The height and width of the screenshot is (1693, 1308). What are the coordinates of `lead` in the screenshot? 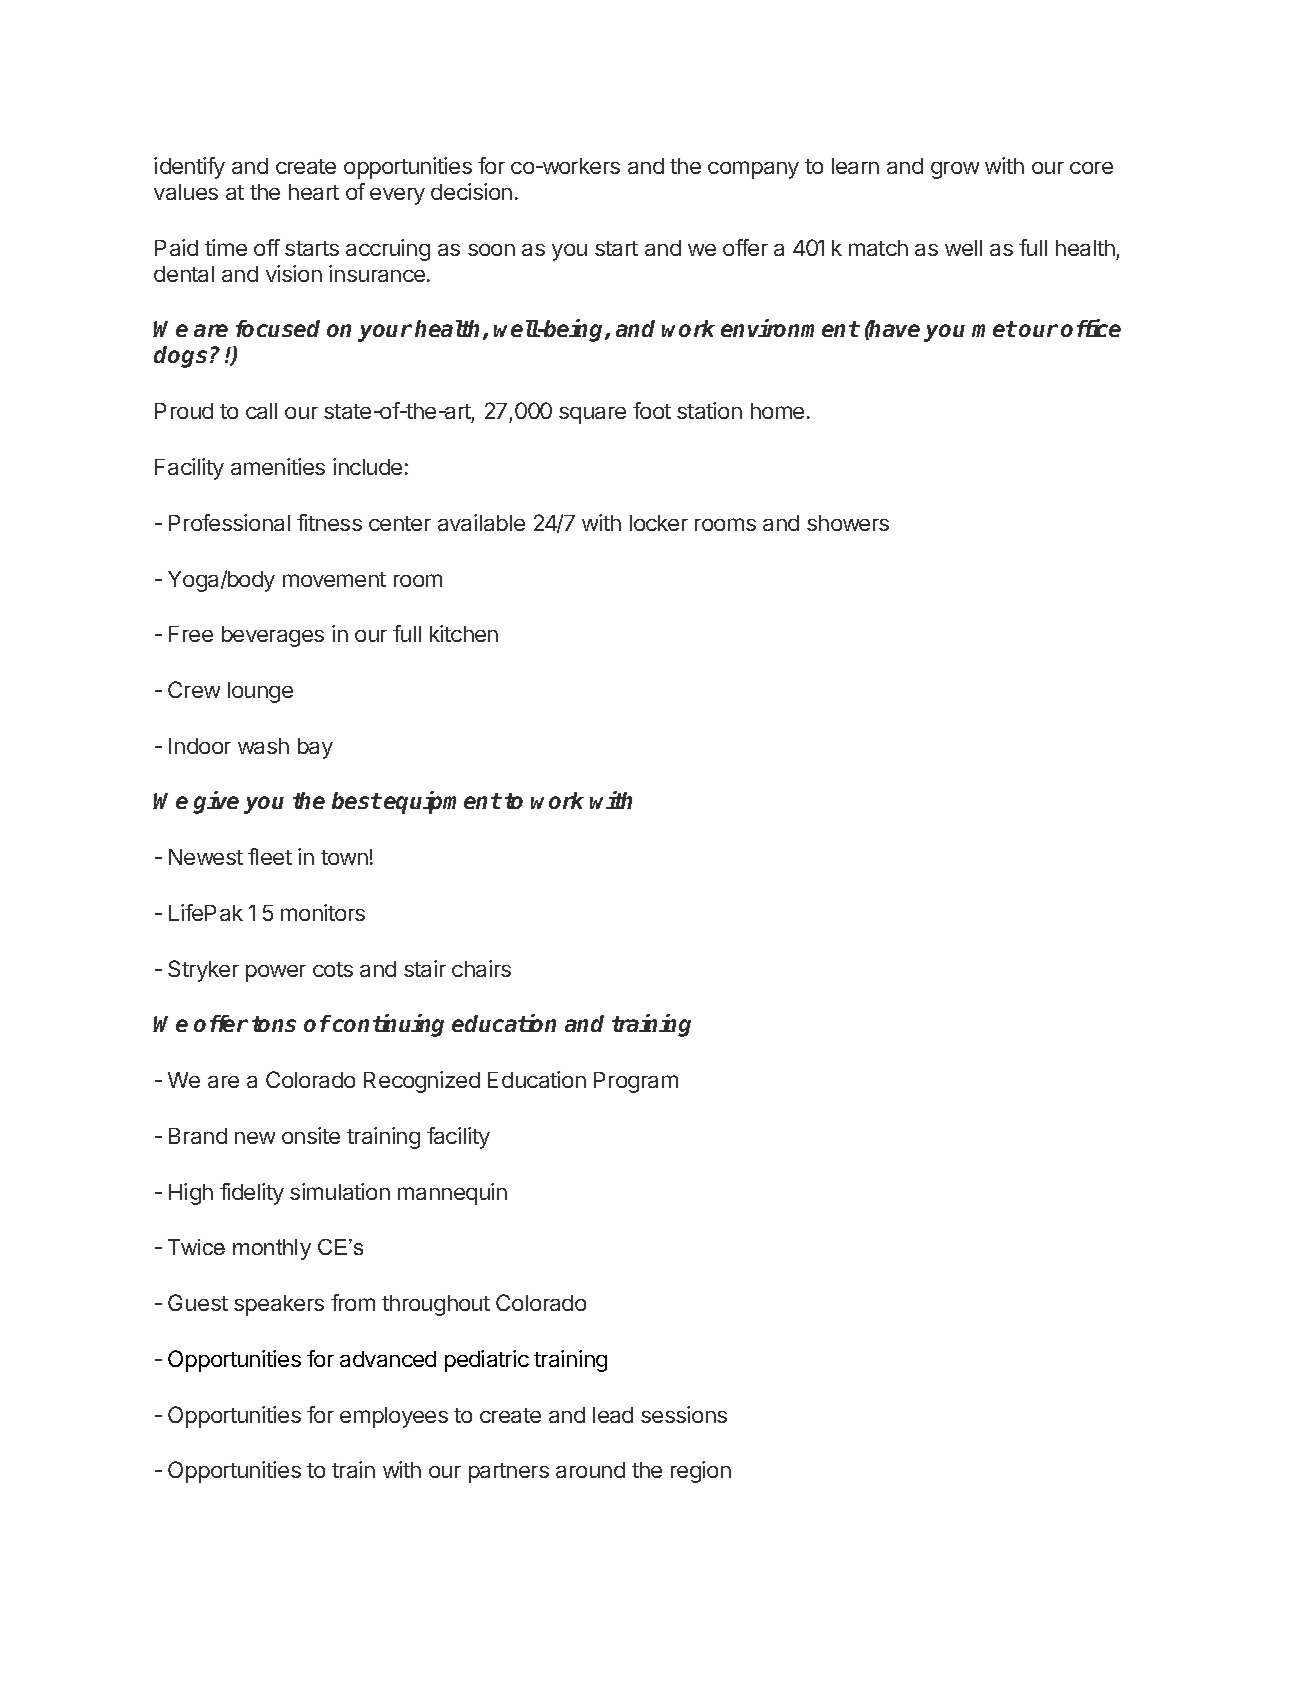 It's located at (613, 1415).
